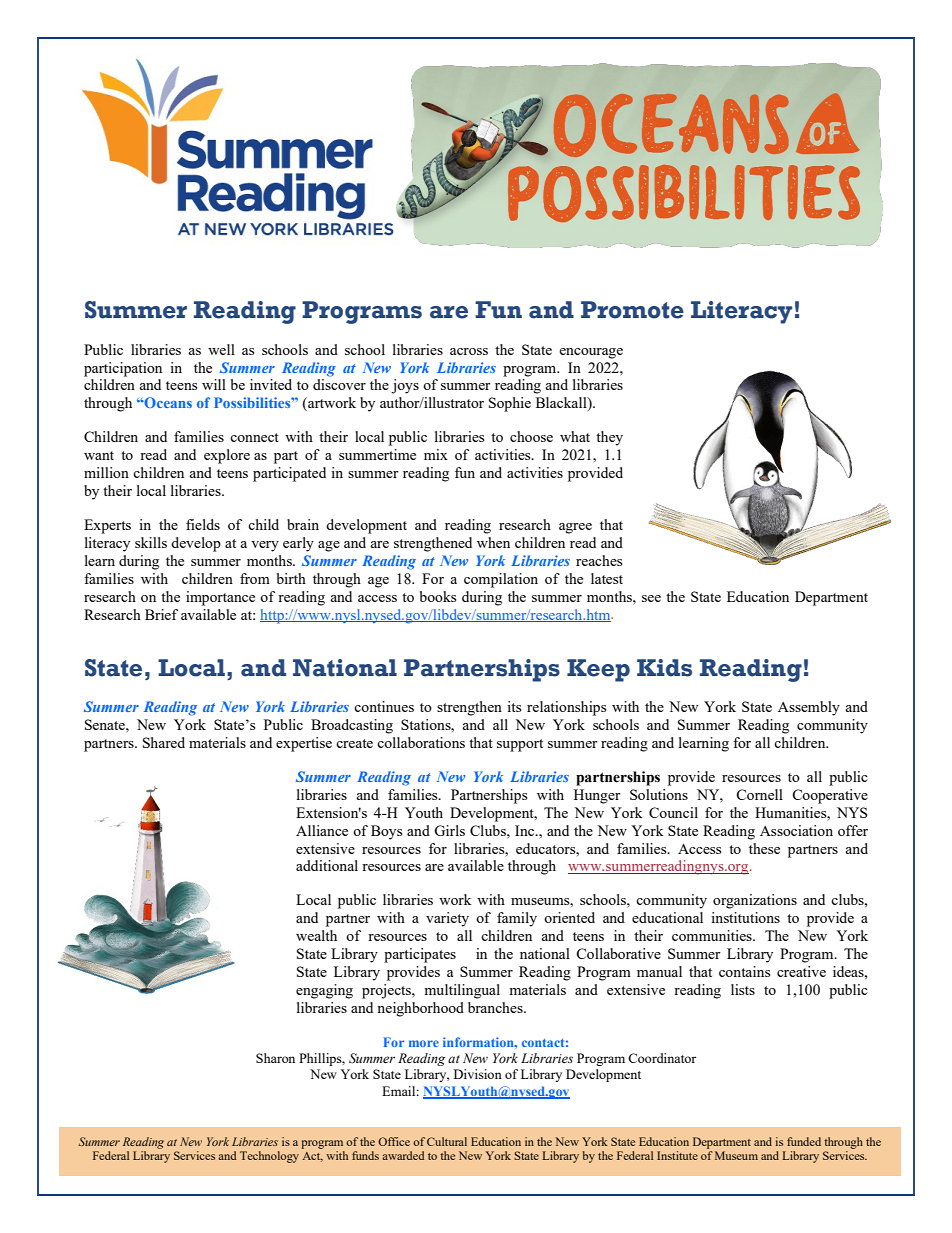 The height and width of the screenshot is (1233, 952). What do you see at coordinates (469, 351) in the screenshot?
I see `across` at bounding box center [469, 351].
